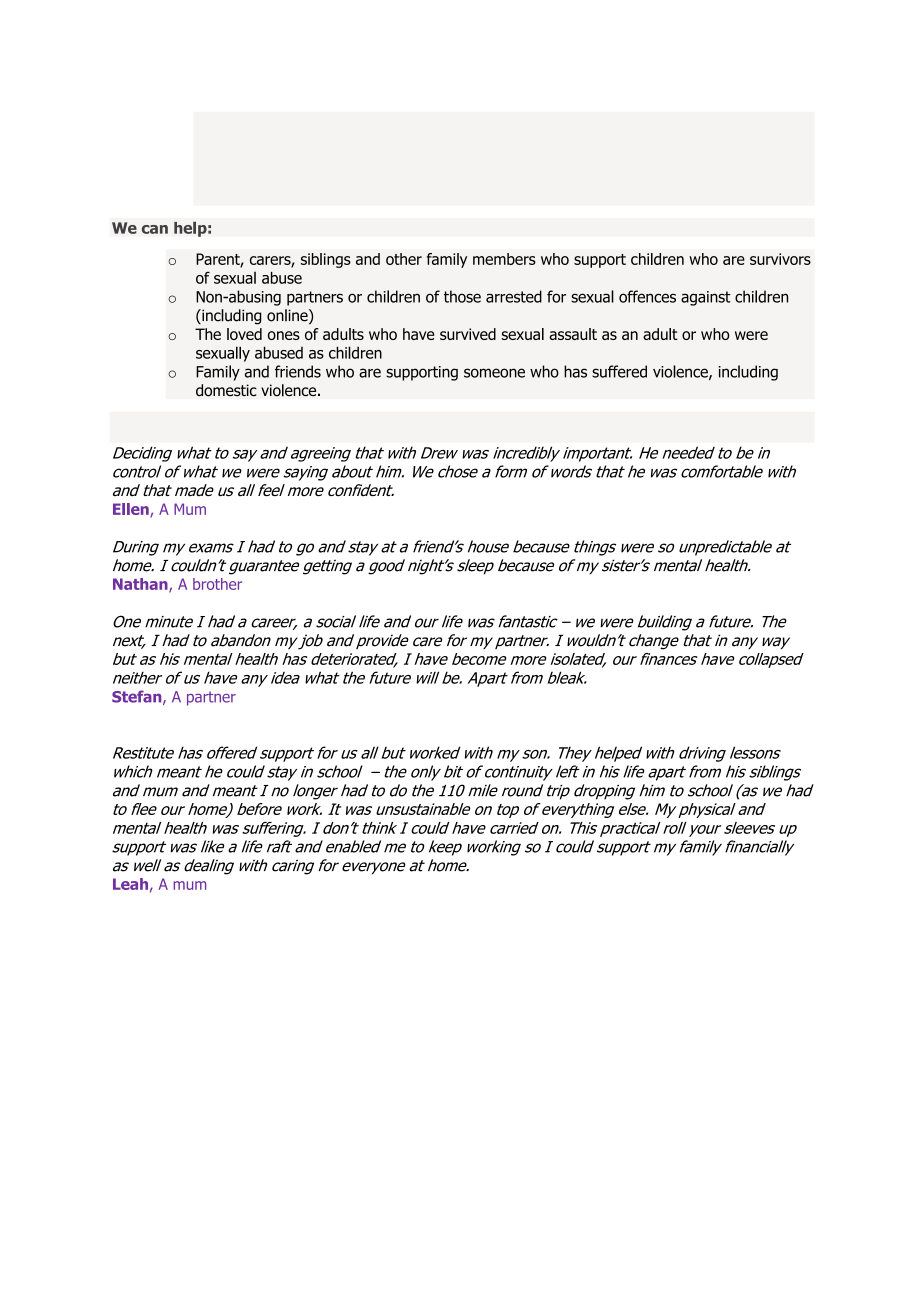  What do you see at coordinates (155, 229) in the screenshot?
I see `can` at bounding box center [155, 229].
